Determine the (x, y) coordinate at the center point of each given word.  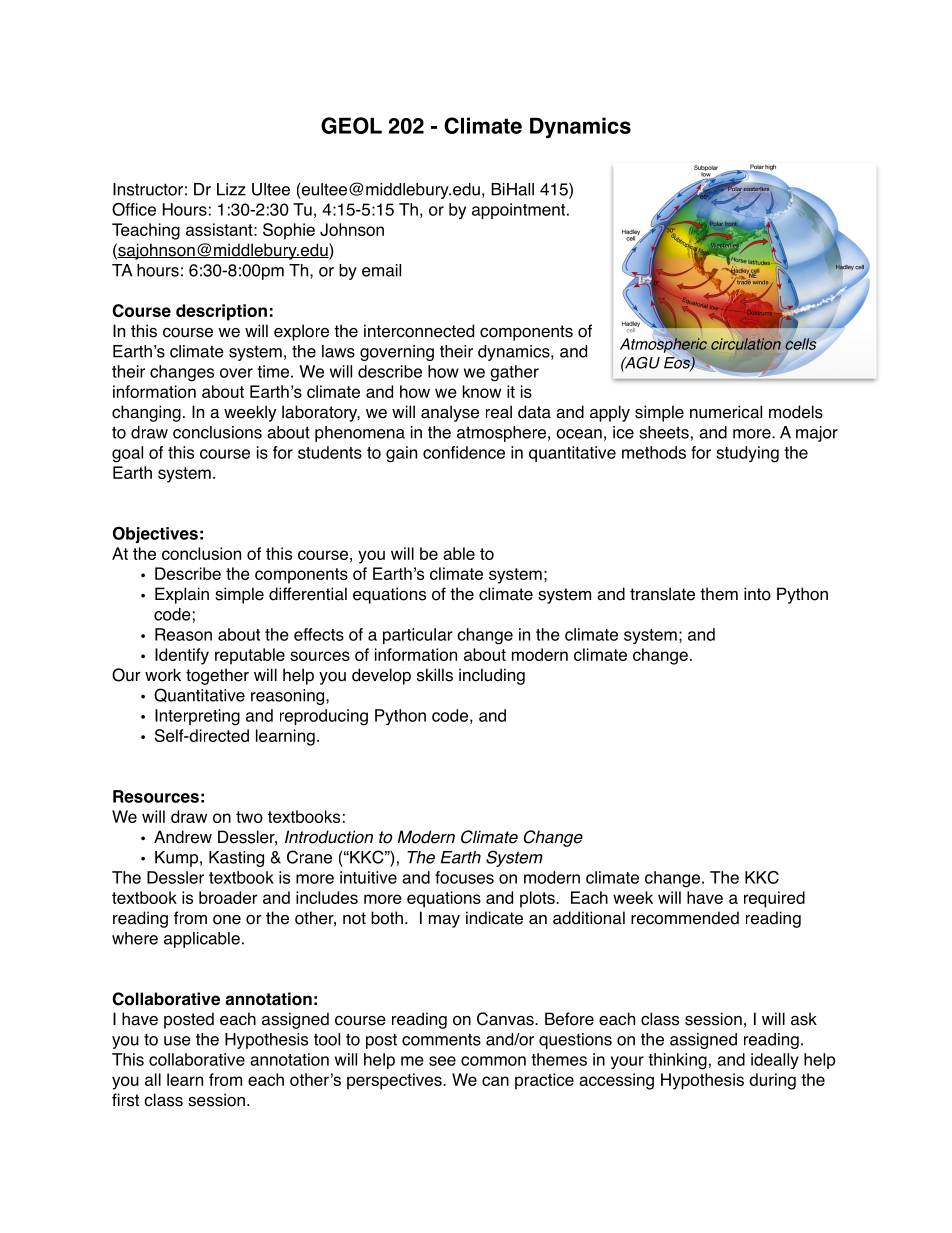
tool (327, 1039)
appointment (518, 211)
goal (127, 454)
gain (401, 454)
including (492, 676)
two (249, 817)
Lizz (231, 189)
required (774, 899)
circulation (746, 344)
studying (747, 454)
